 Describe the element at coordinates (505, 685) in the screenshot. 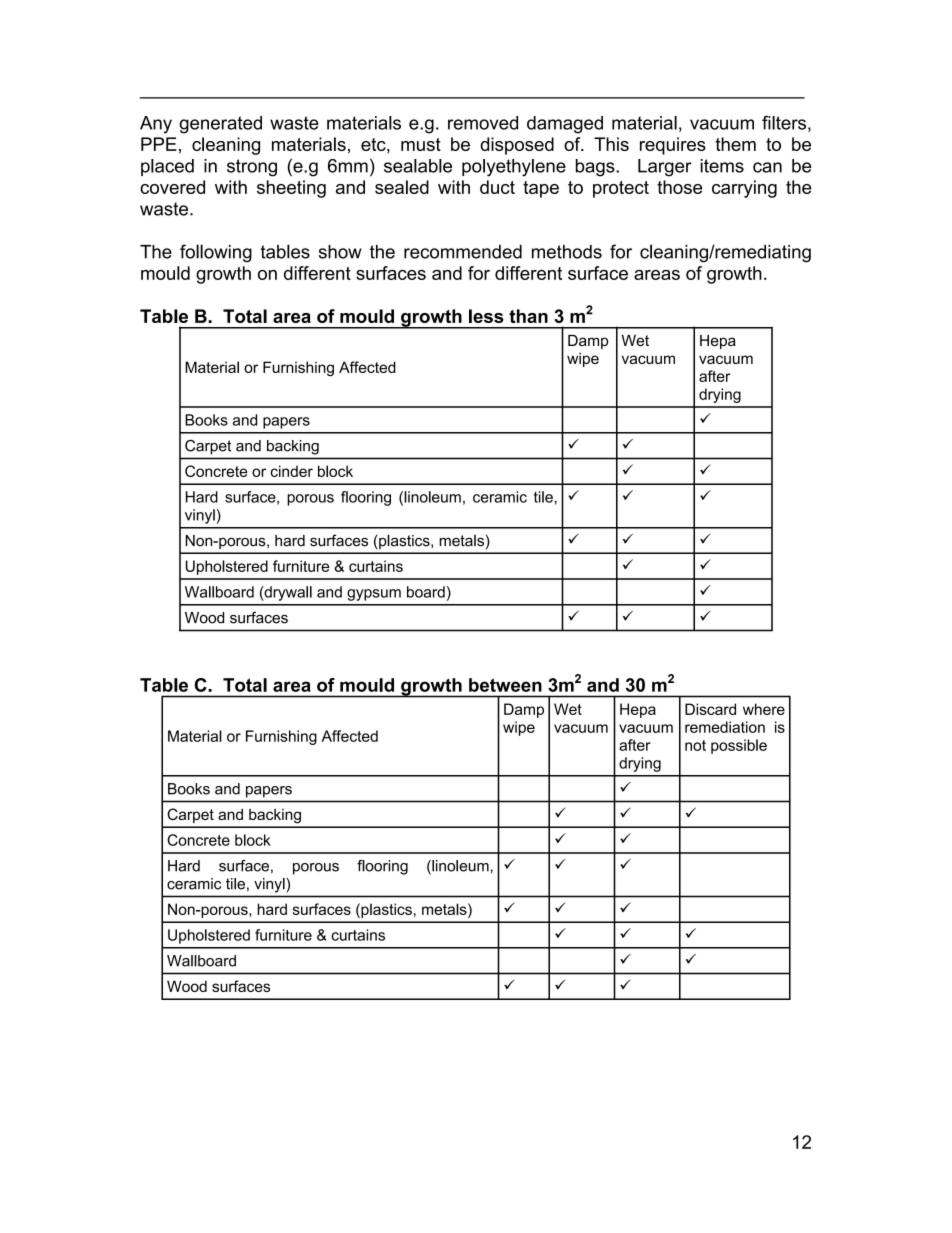

I see `between` at that location.
